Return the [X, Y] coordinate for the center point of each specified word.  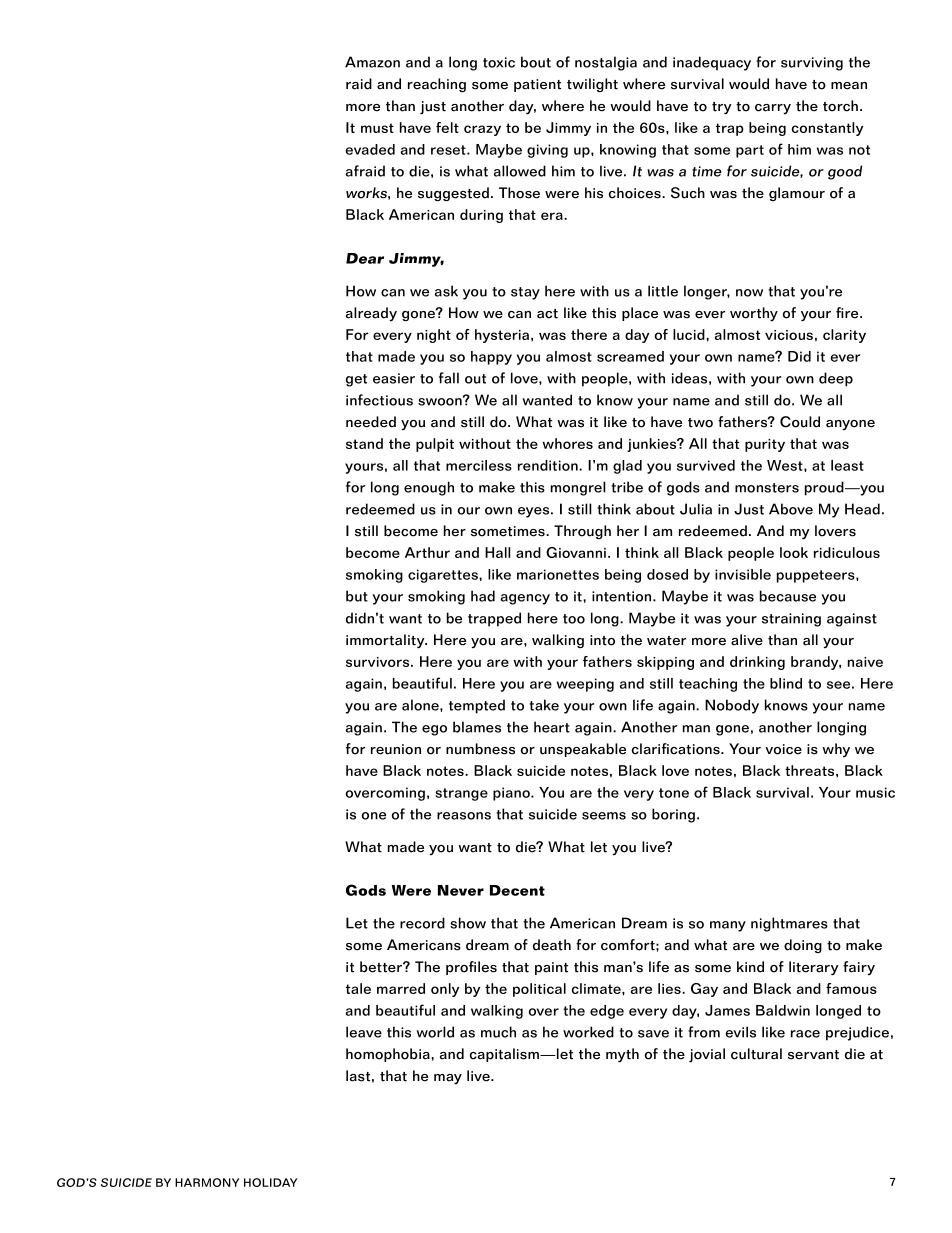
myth [622, 1055]
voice [783, 749]
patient [537, 85]
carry [773, 109]
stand [364, 443]
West [786, 465]
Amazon [372, 62]
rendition [549, 465]
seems [604, 816]
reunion [396, 749]
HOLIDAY [270, 1182]
